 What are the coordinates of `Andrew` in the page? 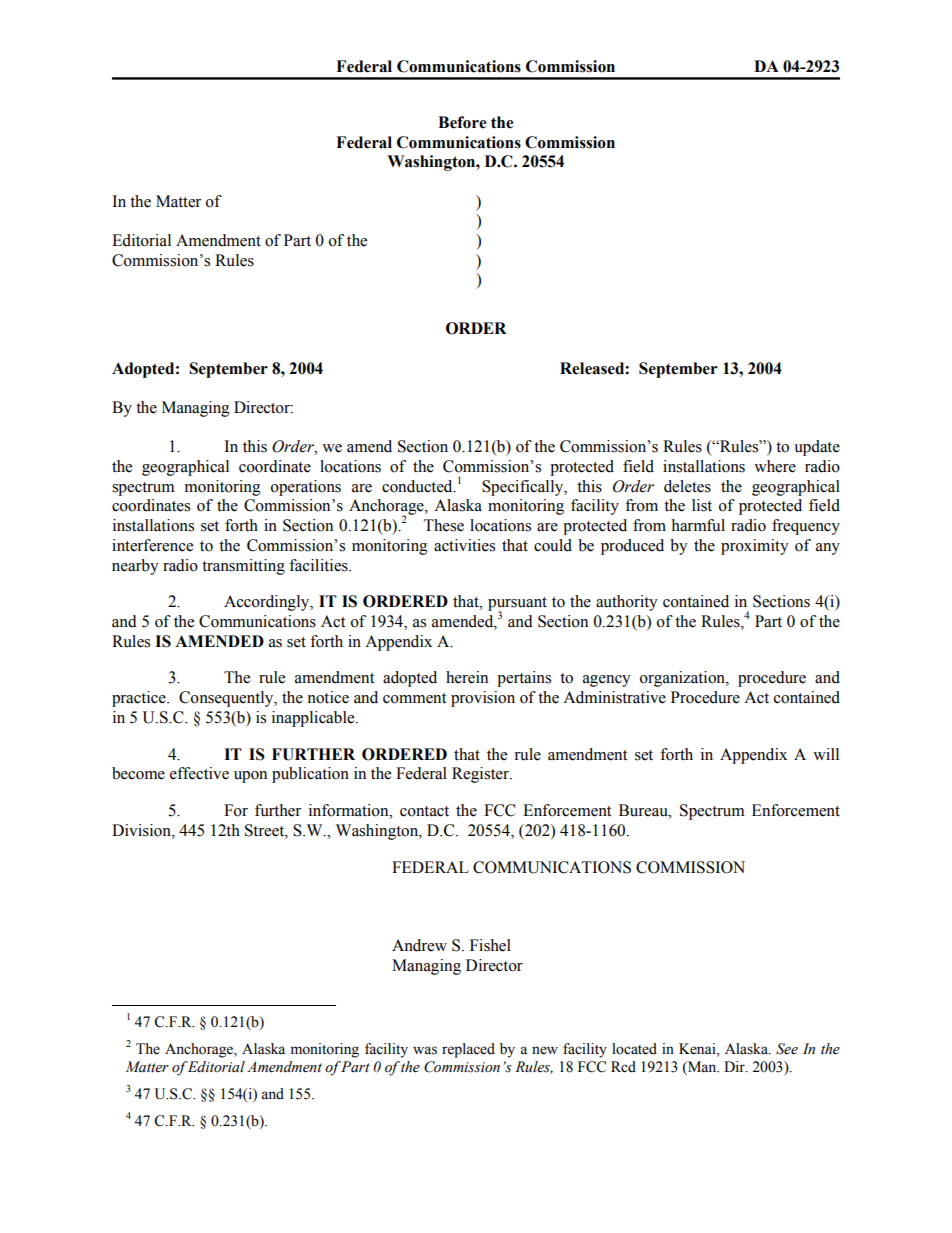 It's located at (419, 945).
